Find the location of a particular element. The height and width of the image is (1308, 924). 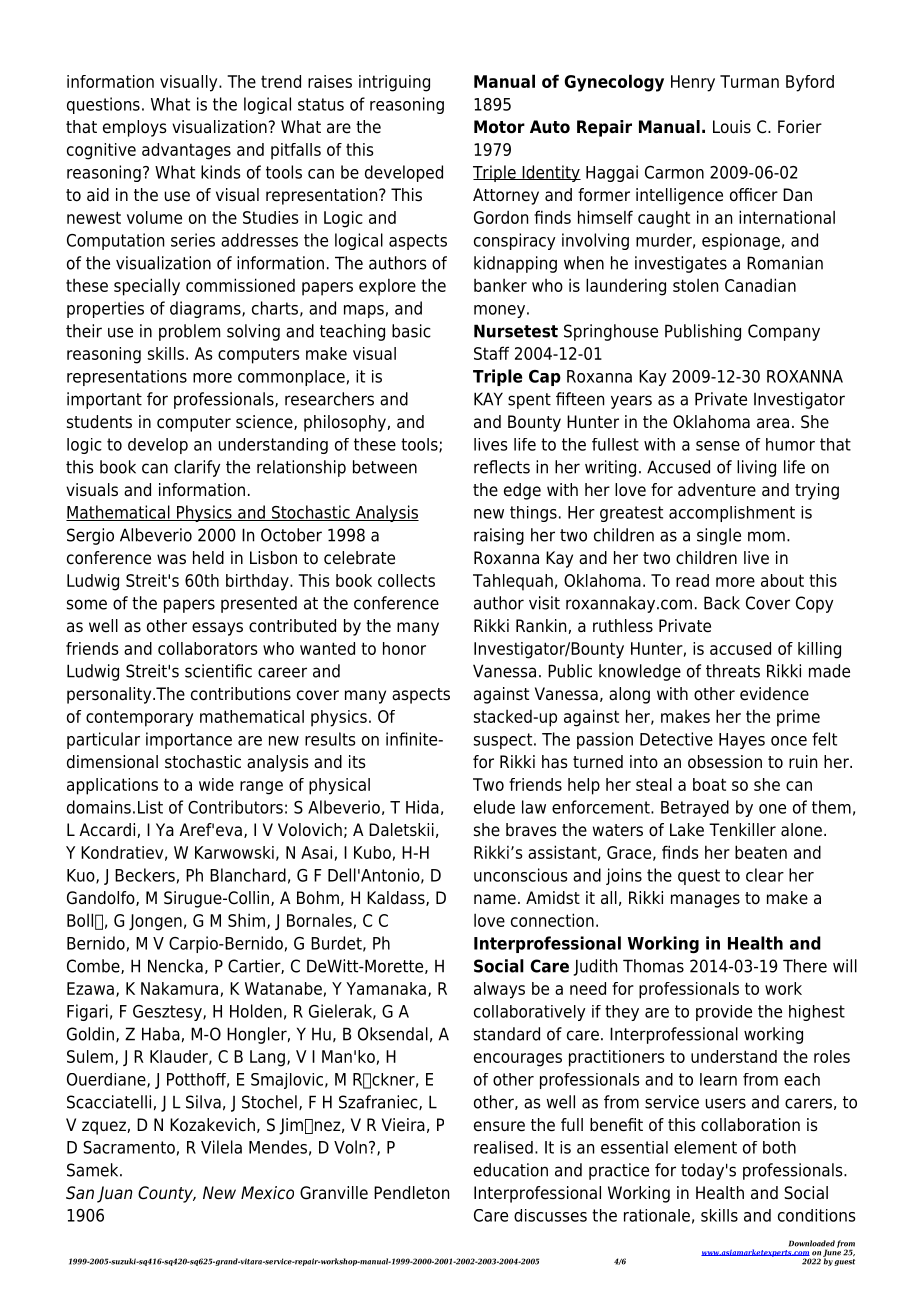

Louis is located at coordinates (732, 127).
